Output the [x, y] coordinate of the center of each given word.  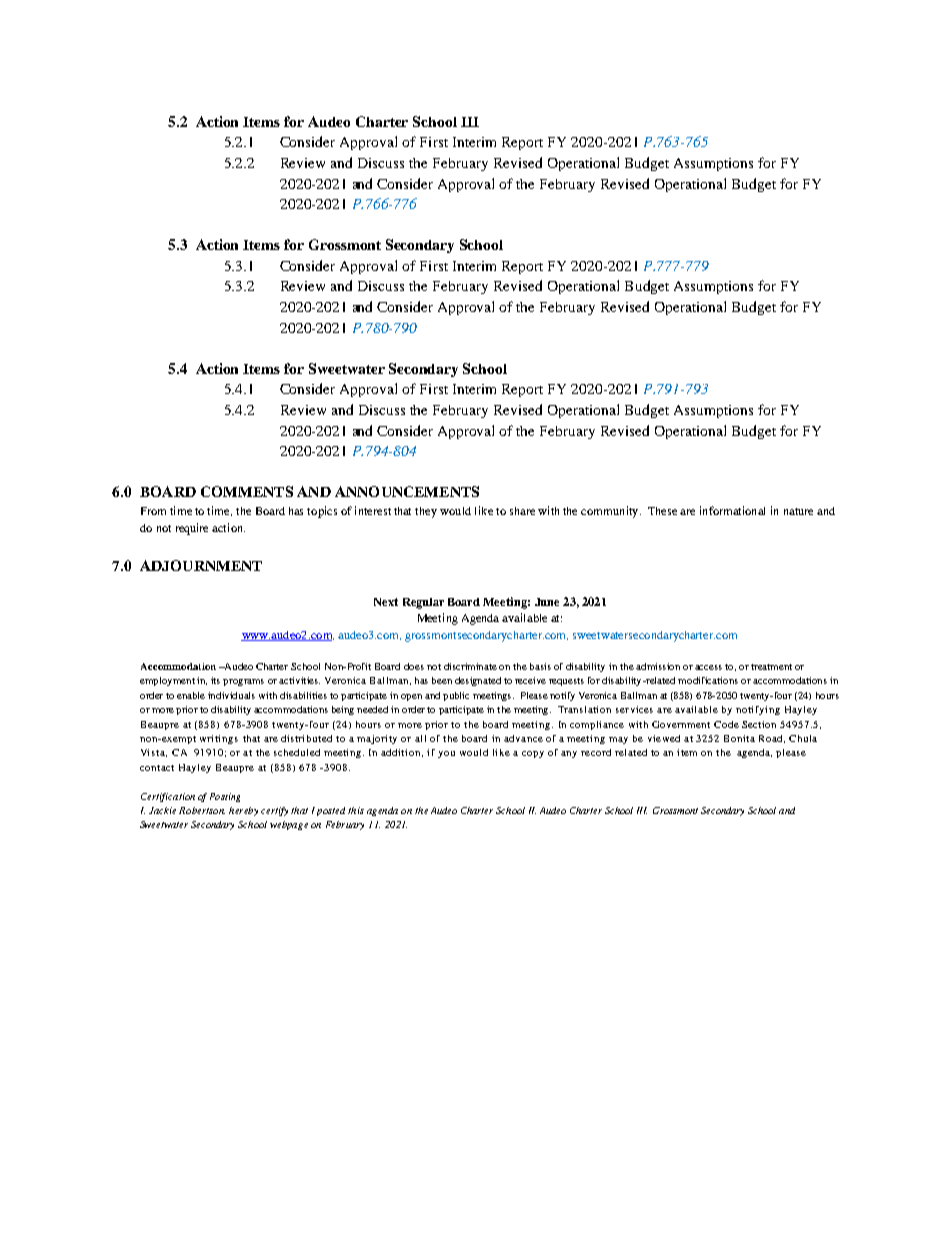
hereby [243, 811]
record [596, 752]
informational [732, 510]
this [356, 810]
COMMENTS [247, 491]
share [522, 511]
